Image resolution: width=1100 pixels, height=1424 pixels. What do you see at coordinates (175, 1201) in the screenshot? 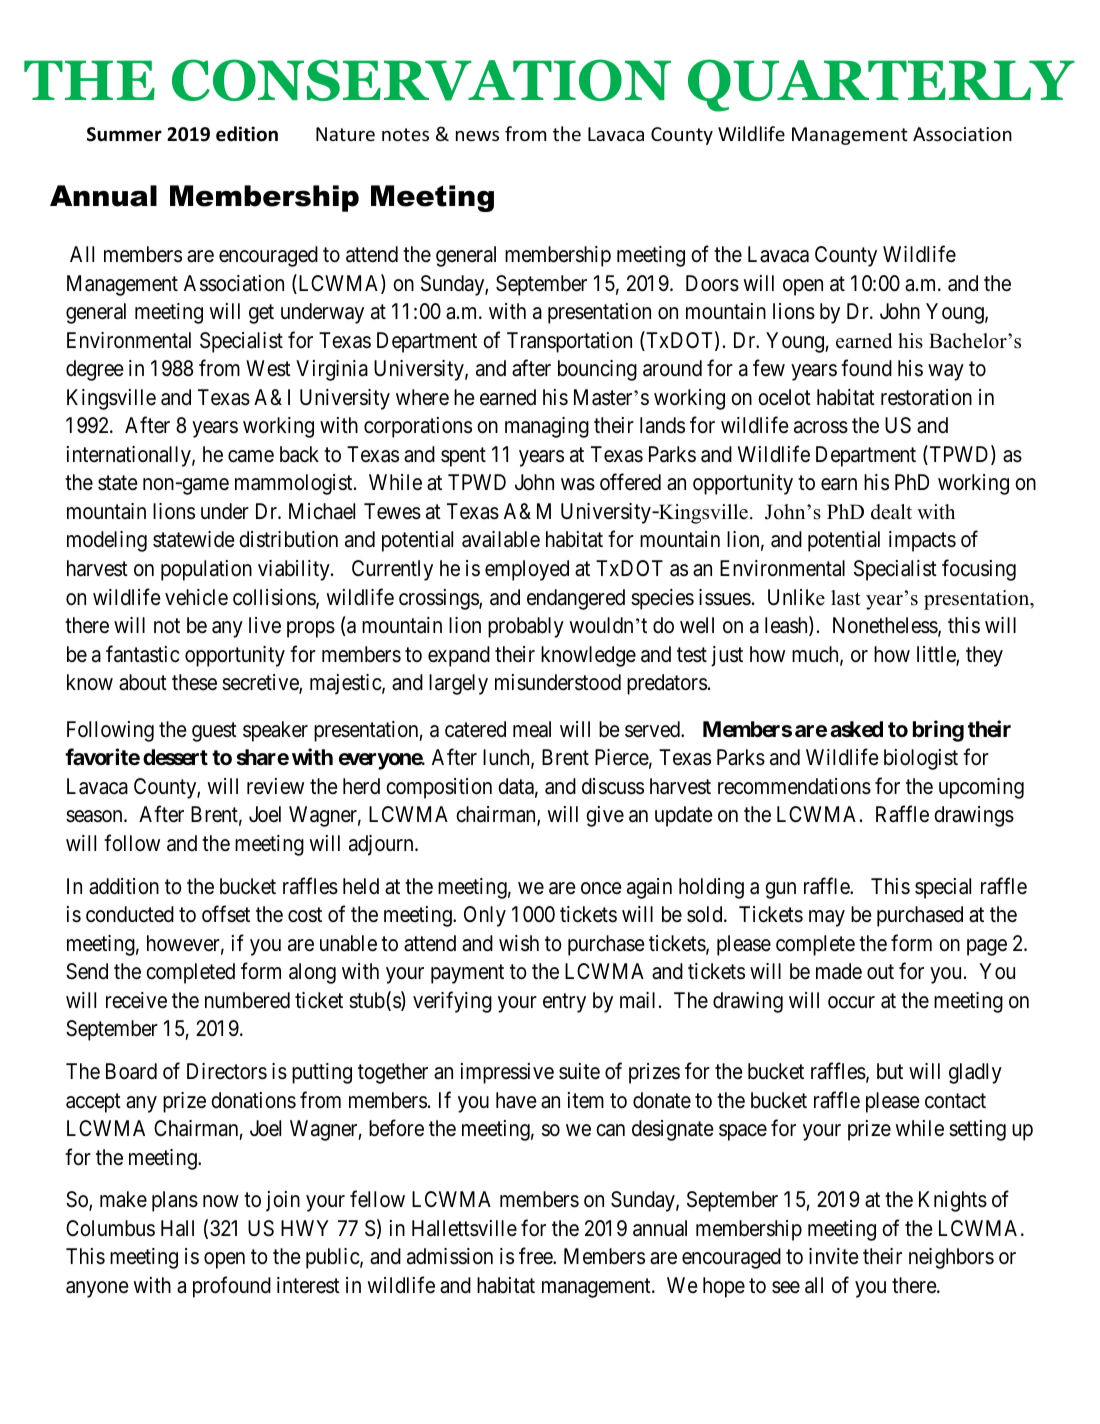
I see `plans` at bounding box center [175, 1201].
